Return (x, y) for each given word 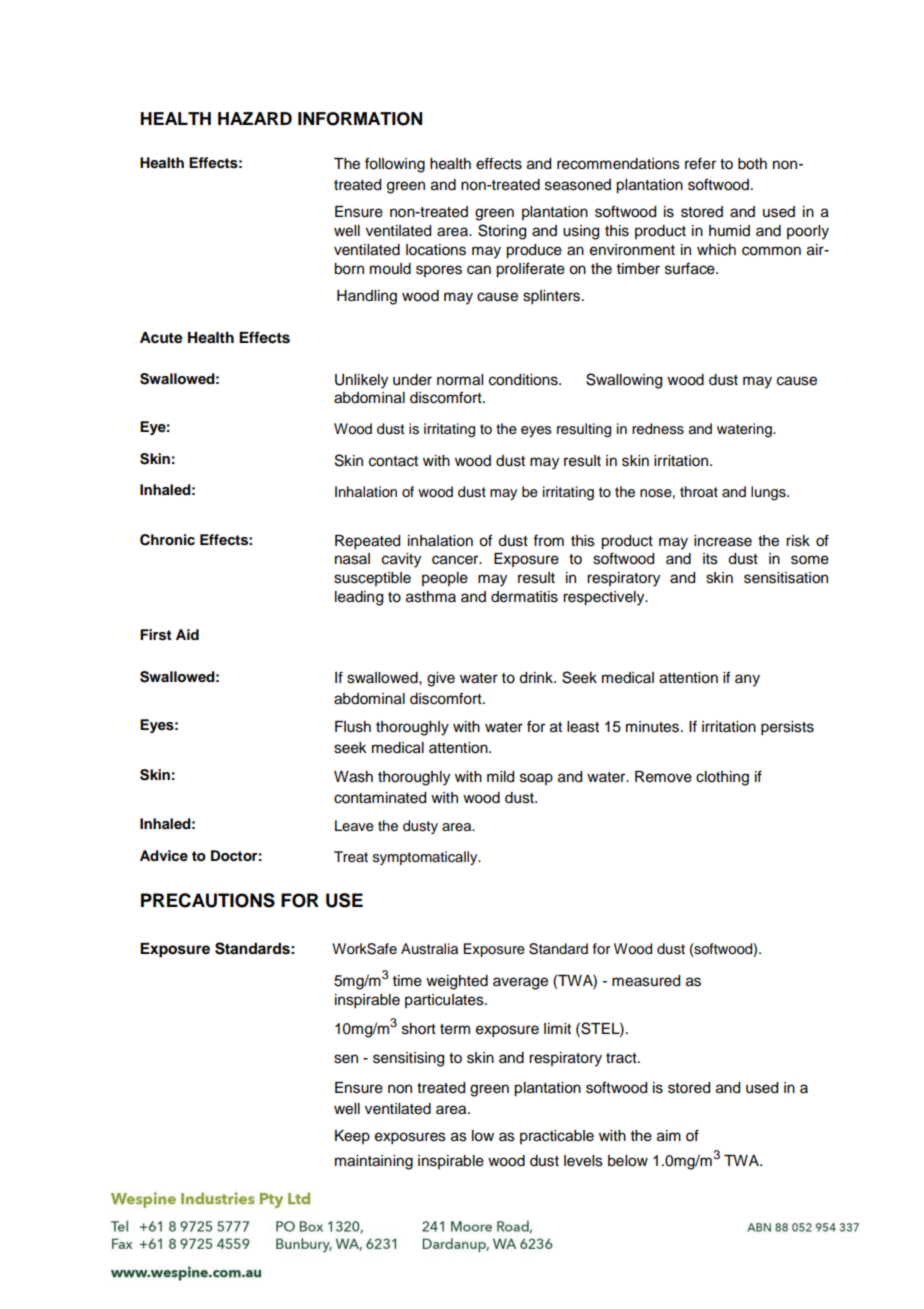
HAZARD (255, 118)
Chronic (167, 540)
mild (500, 777)
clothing (722, 778)
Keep (352, 1137)
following (395, 165)
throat (699, 492)
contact (393, 461)
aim (669, 1136)
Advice (164, 855)
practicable (557, 1137)
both (752, 164)
